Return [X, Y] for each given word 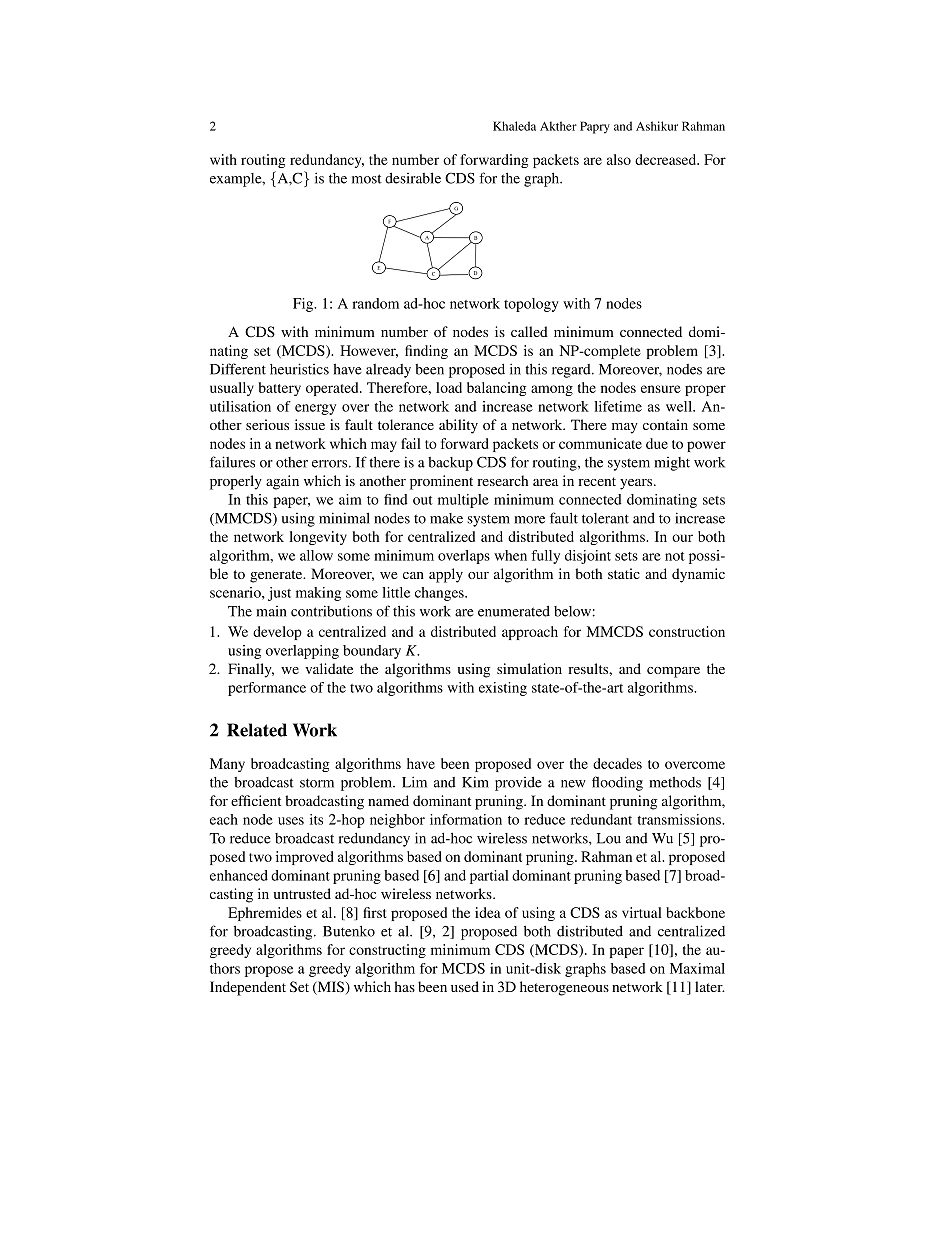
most [367, 179]
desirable [413, 178]
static [624, 573]
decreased [667, 159]
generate [277, 576]
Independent [248, 988]
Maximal [697, 968]
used [465, 986]
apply [446, 575]
